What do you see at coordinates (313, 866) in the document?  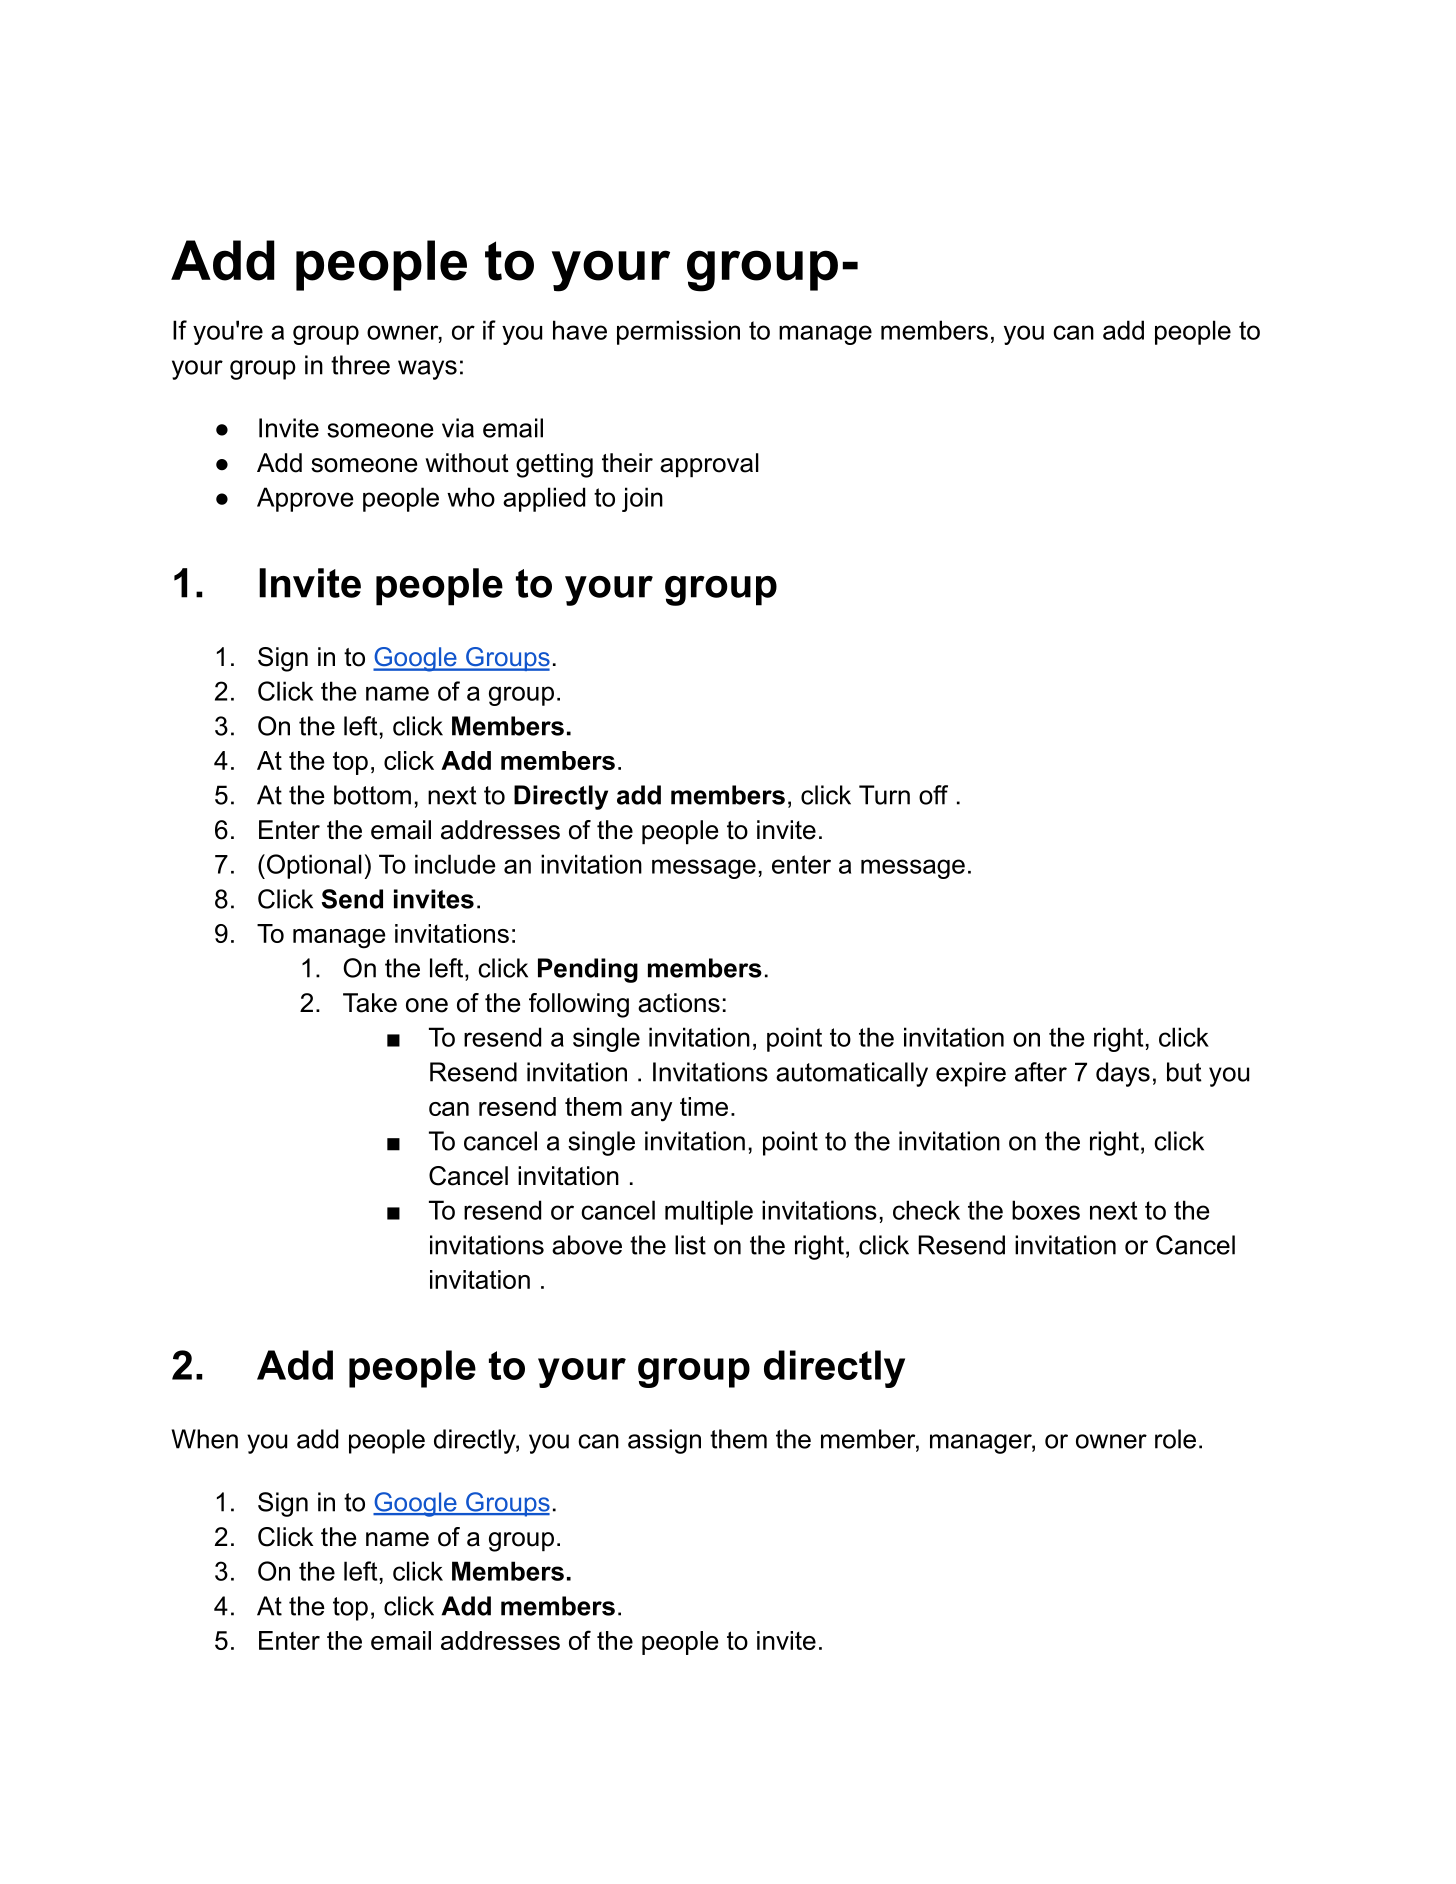 I see `Optional` at bounding box center [313, 866].
